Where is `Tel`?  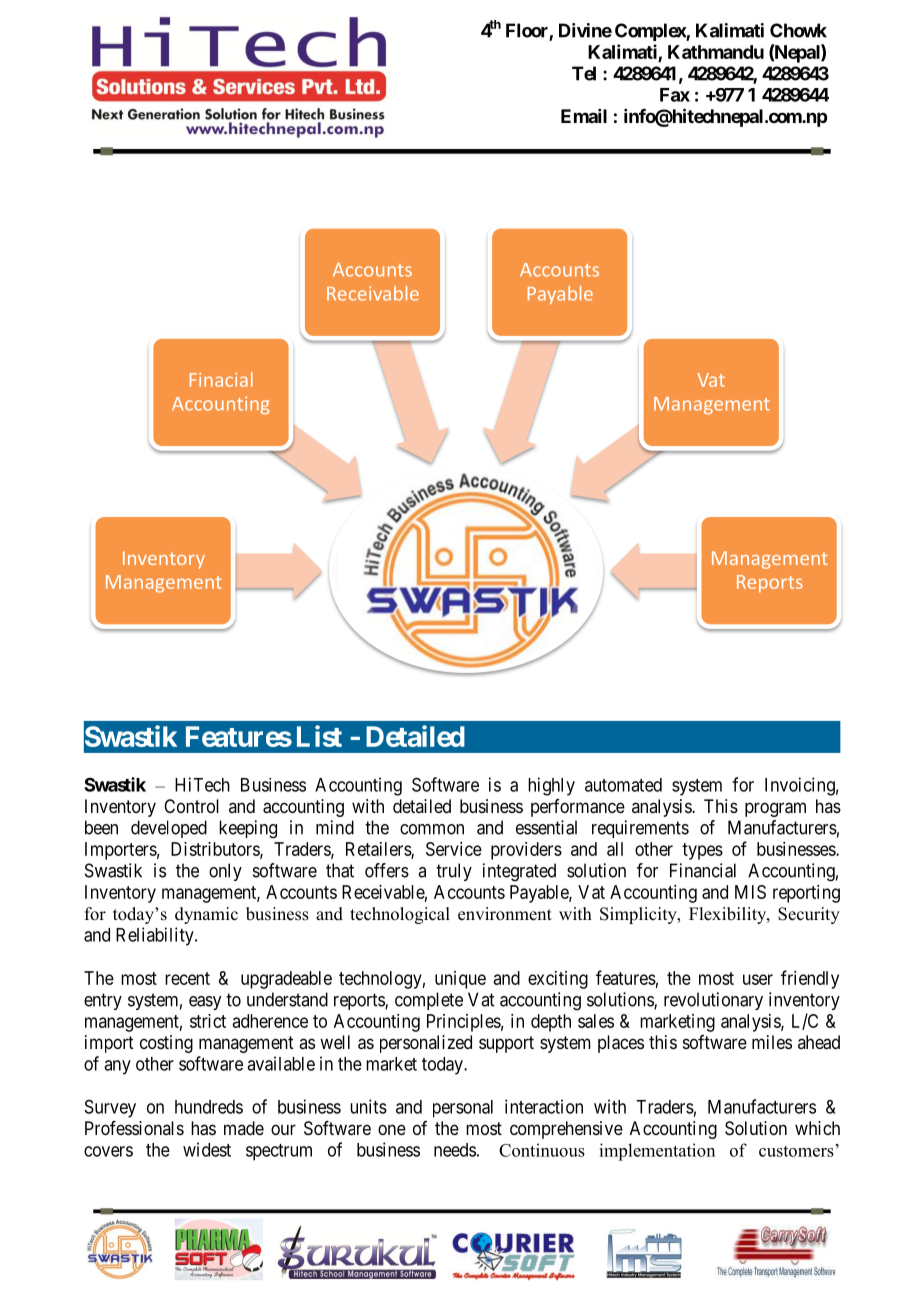
Tel is located at coordinates (584, 73).
